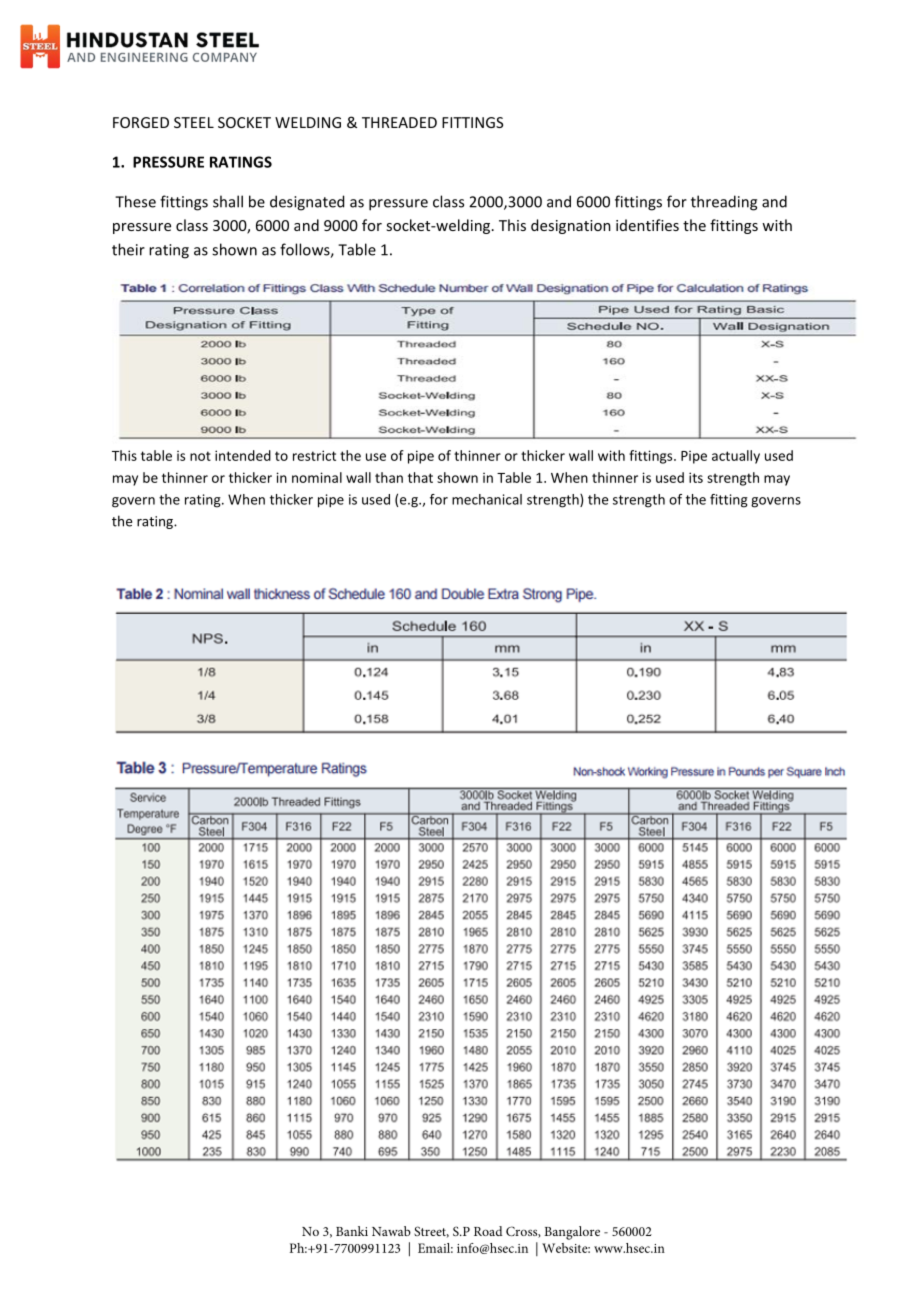 The width and height of the page is (924, 1308). What do you see at coordinates (488, 1231) in the page?
I see `Road` at bounding box center [488, 1231].
